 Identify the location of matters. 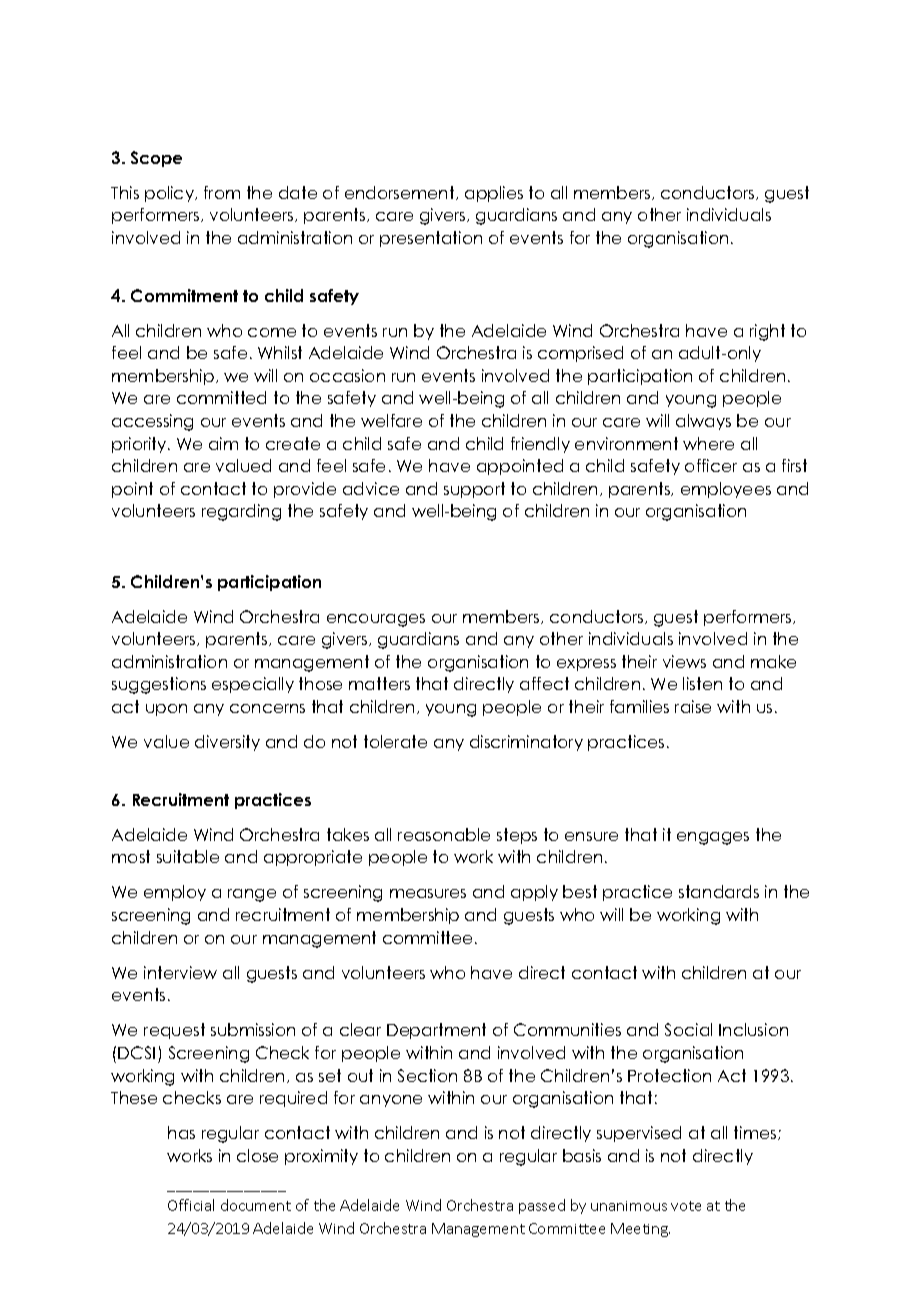
(379, 683).
